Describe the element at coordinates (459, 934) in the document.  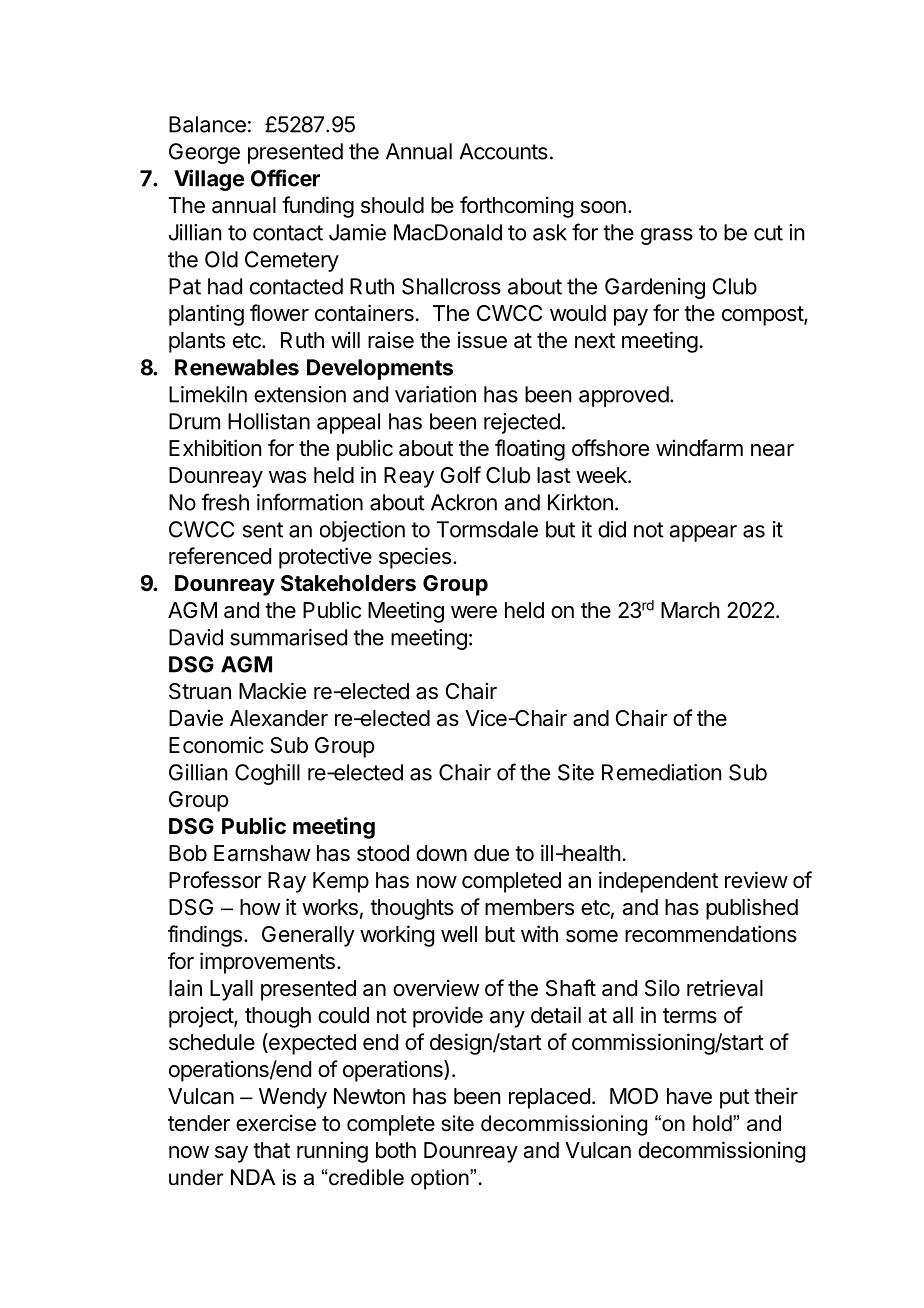
I see `well` at that location.
